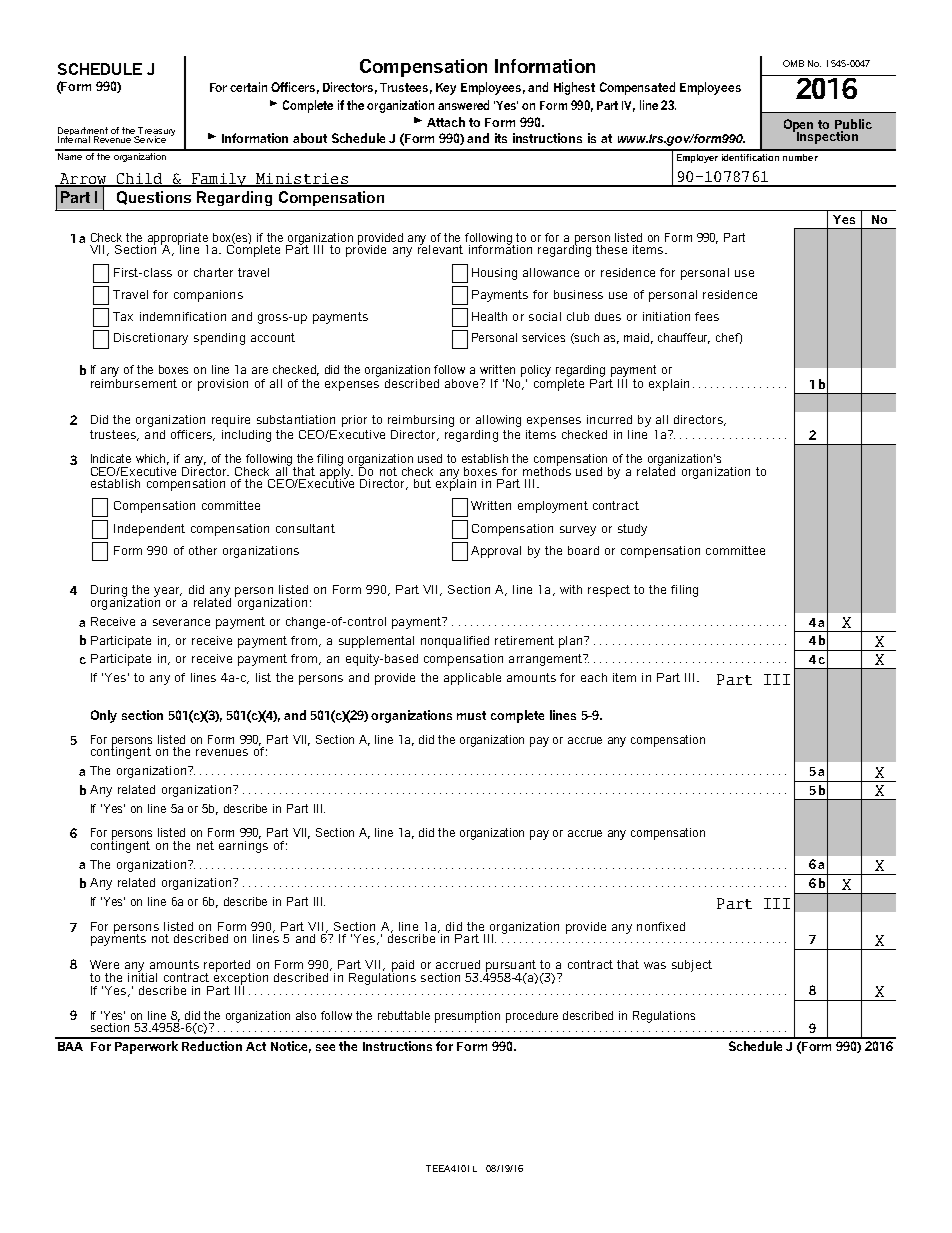 This screenshot has width=952, height=1233. What do you see at coordinates (793, 63) in the screenshot?
I see `OMB` at bounding box center [793, 63].
